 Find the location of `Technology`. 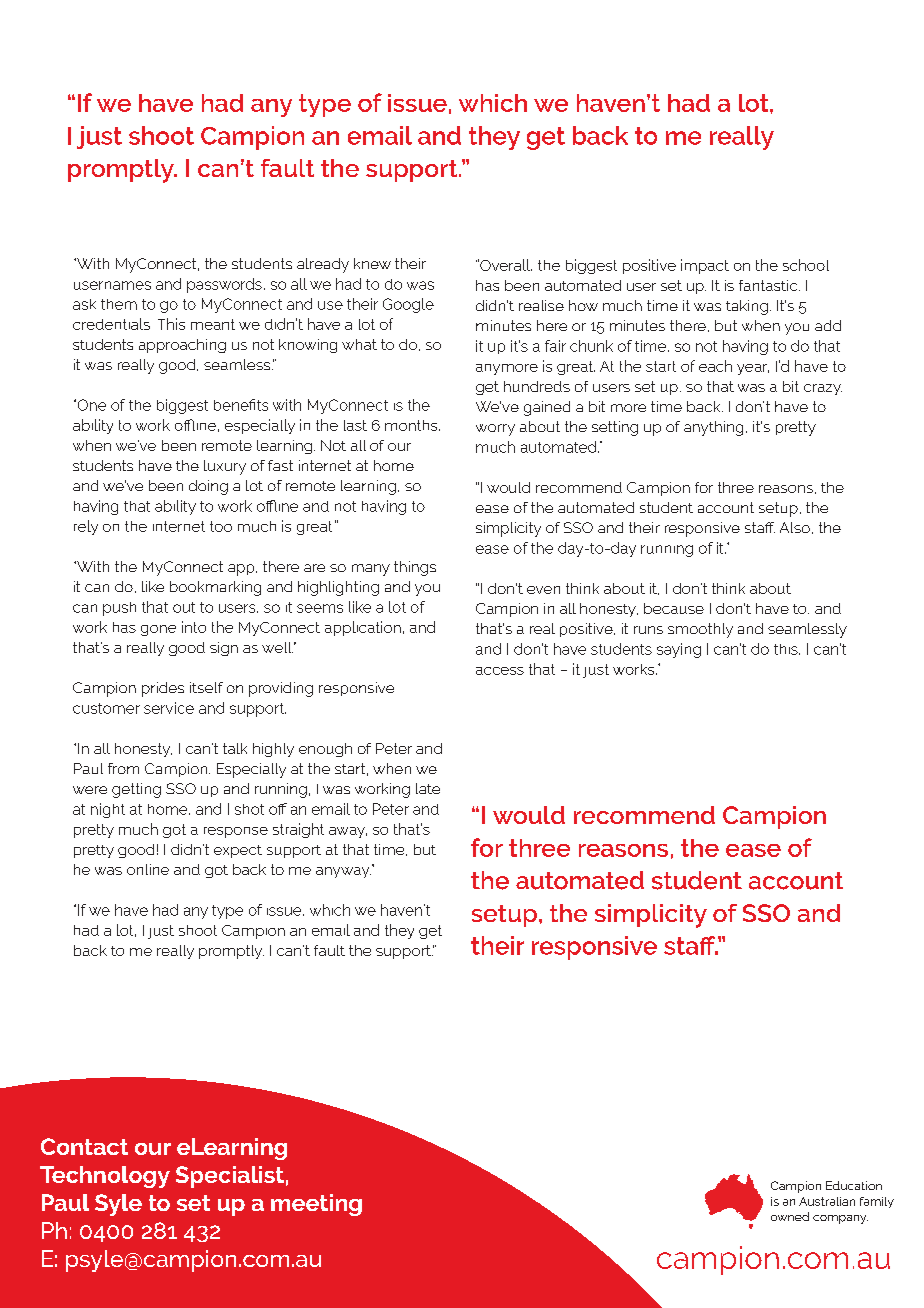

Technology is located at coordinates (105, 1177).
